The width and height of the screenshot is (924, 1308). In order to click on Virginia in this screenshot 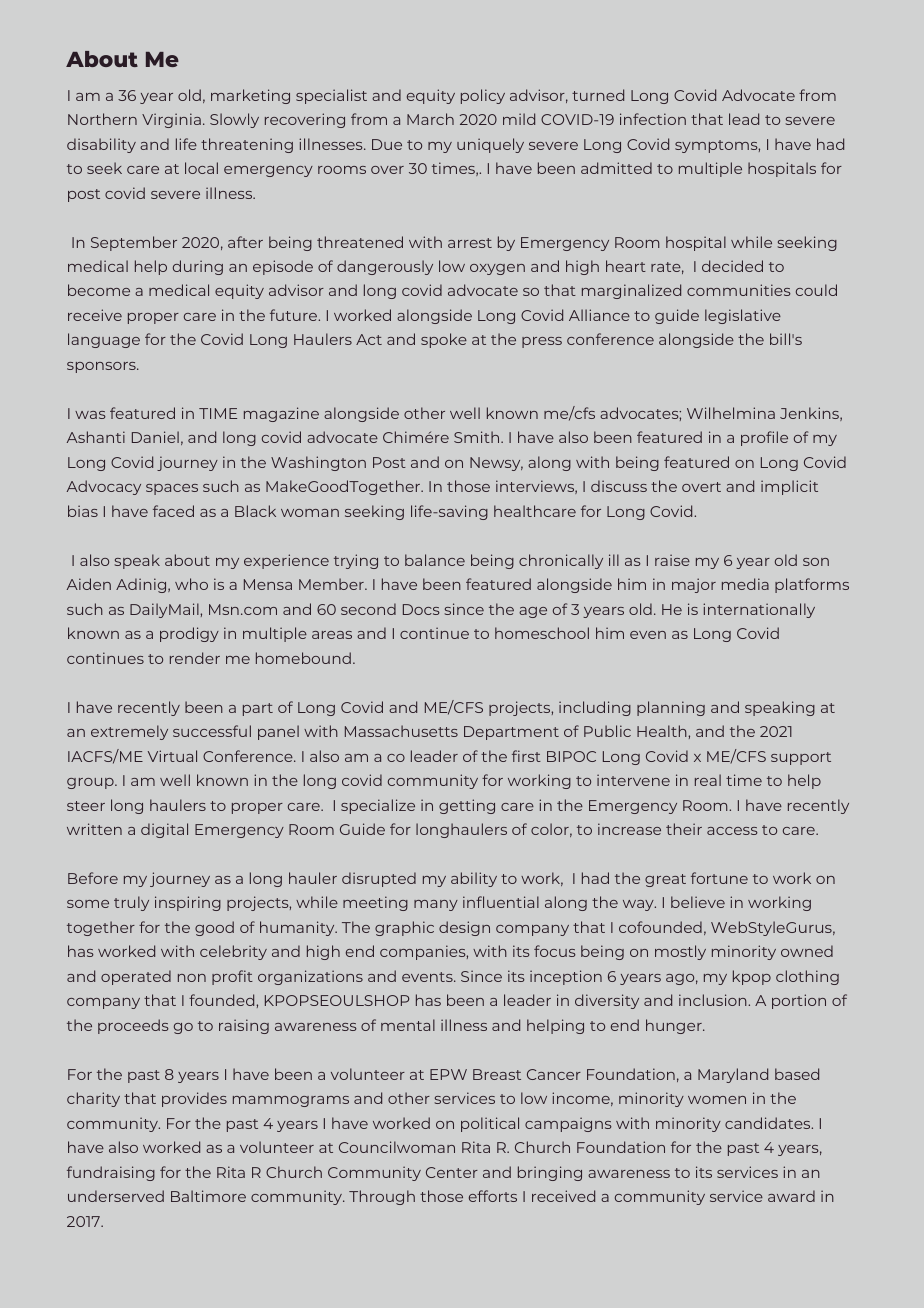, I will do `click(171, 120)`.
